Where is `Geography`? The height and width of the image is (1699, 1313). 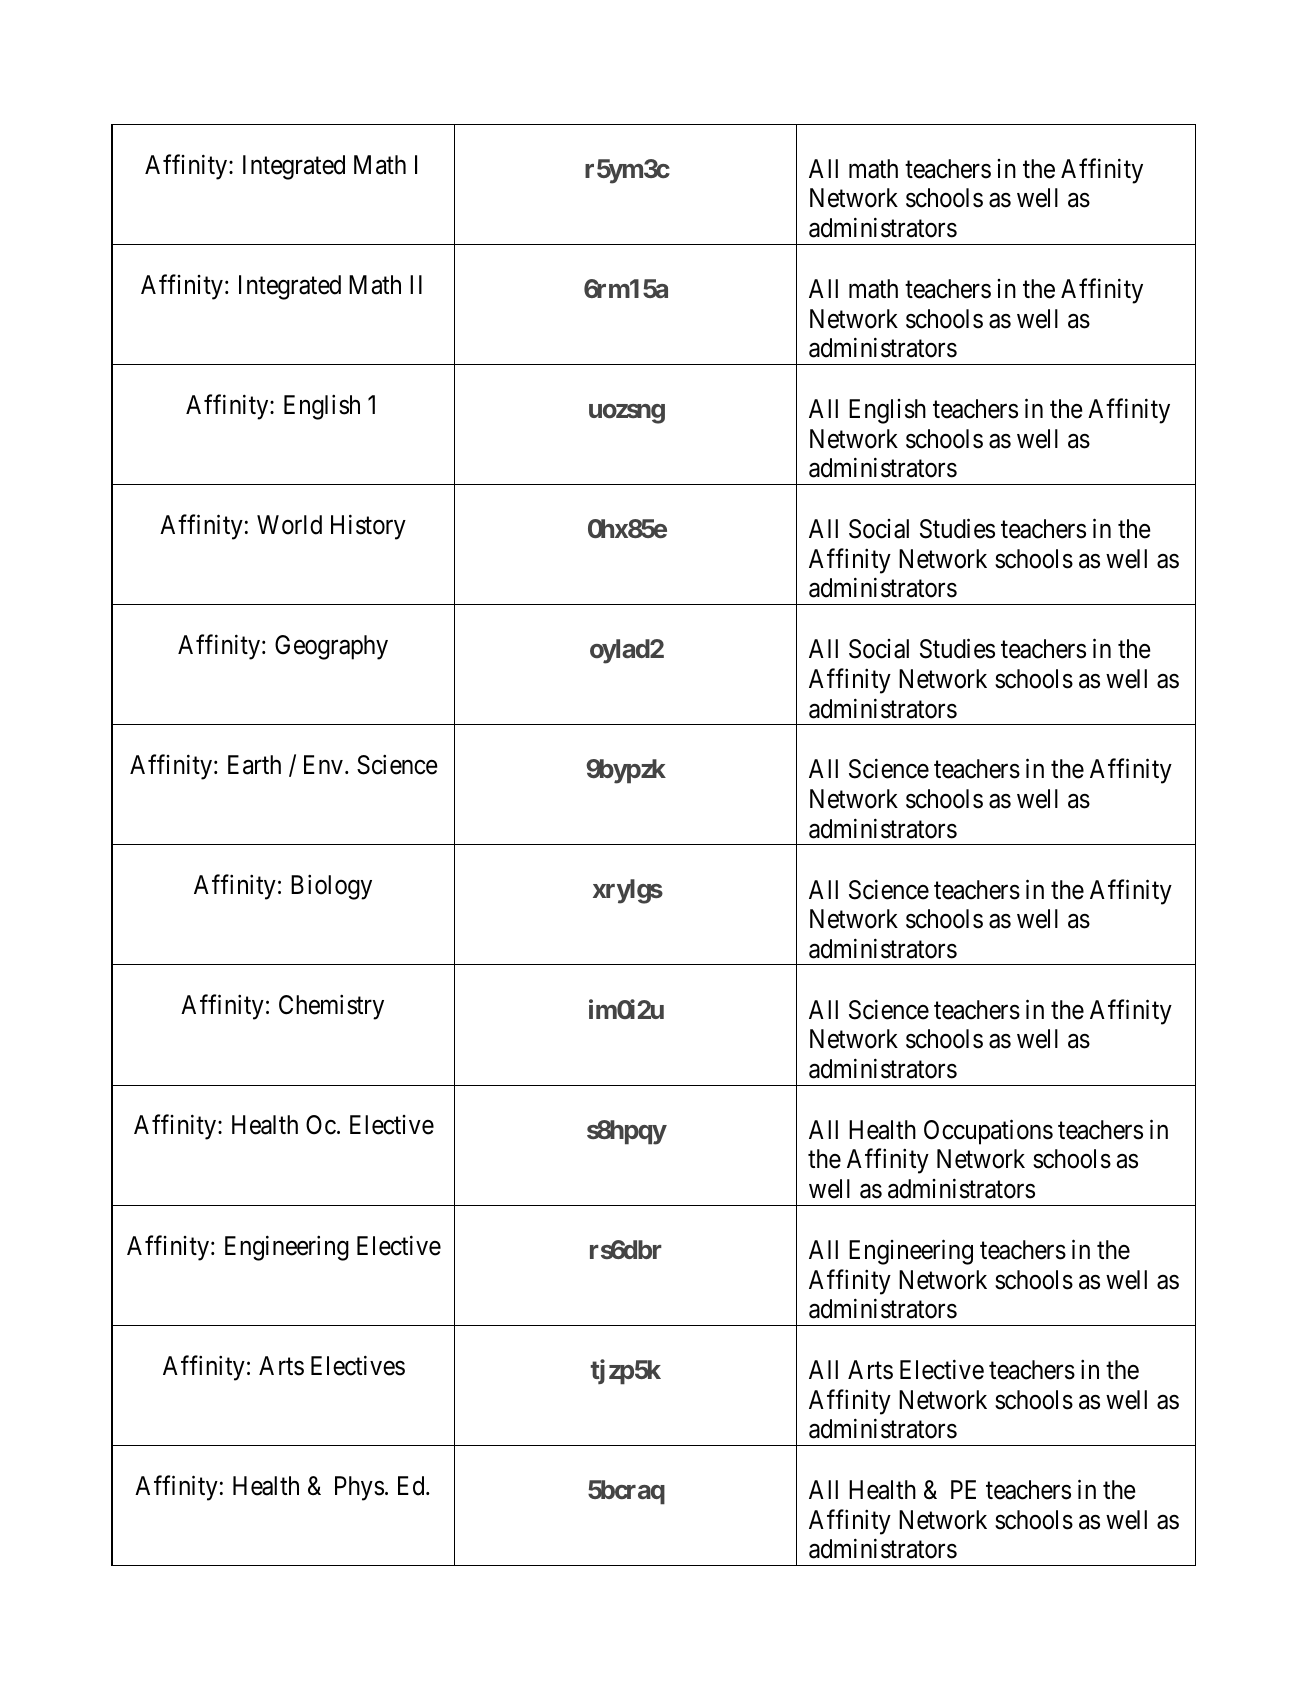 Geography is located at coordinates (331, 647).
